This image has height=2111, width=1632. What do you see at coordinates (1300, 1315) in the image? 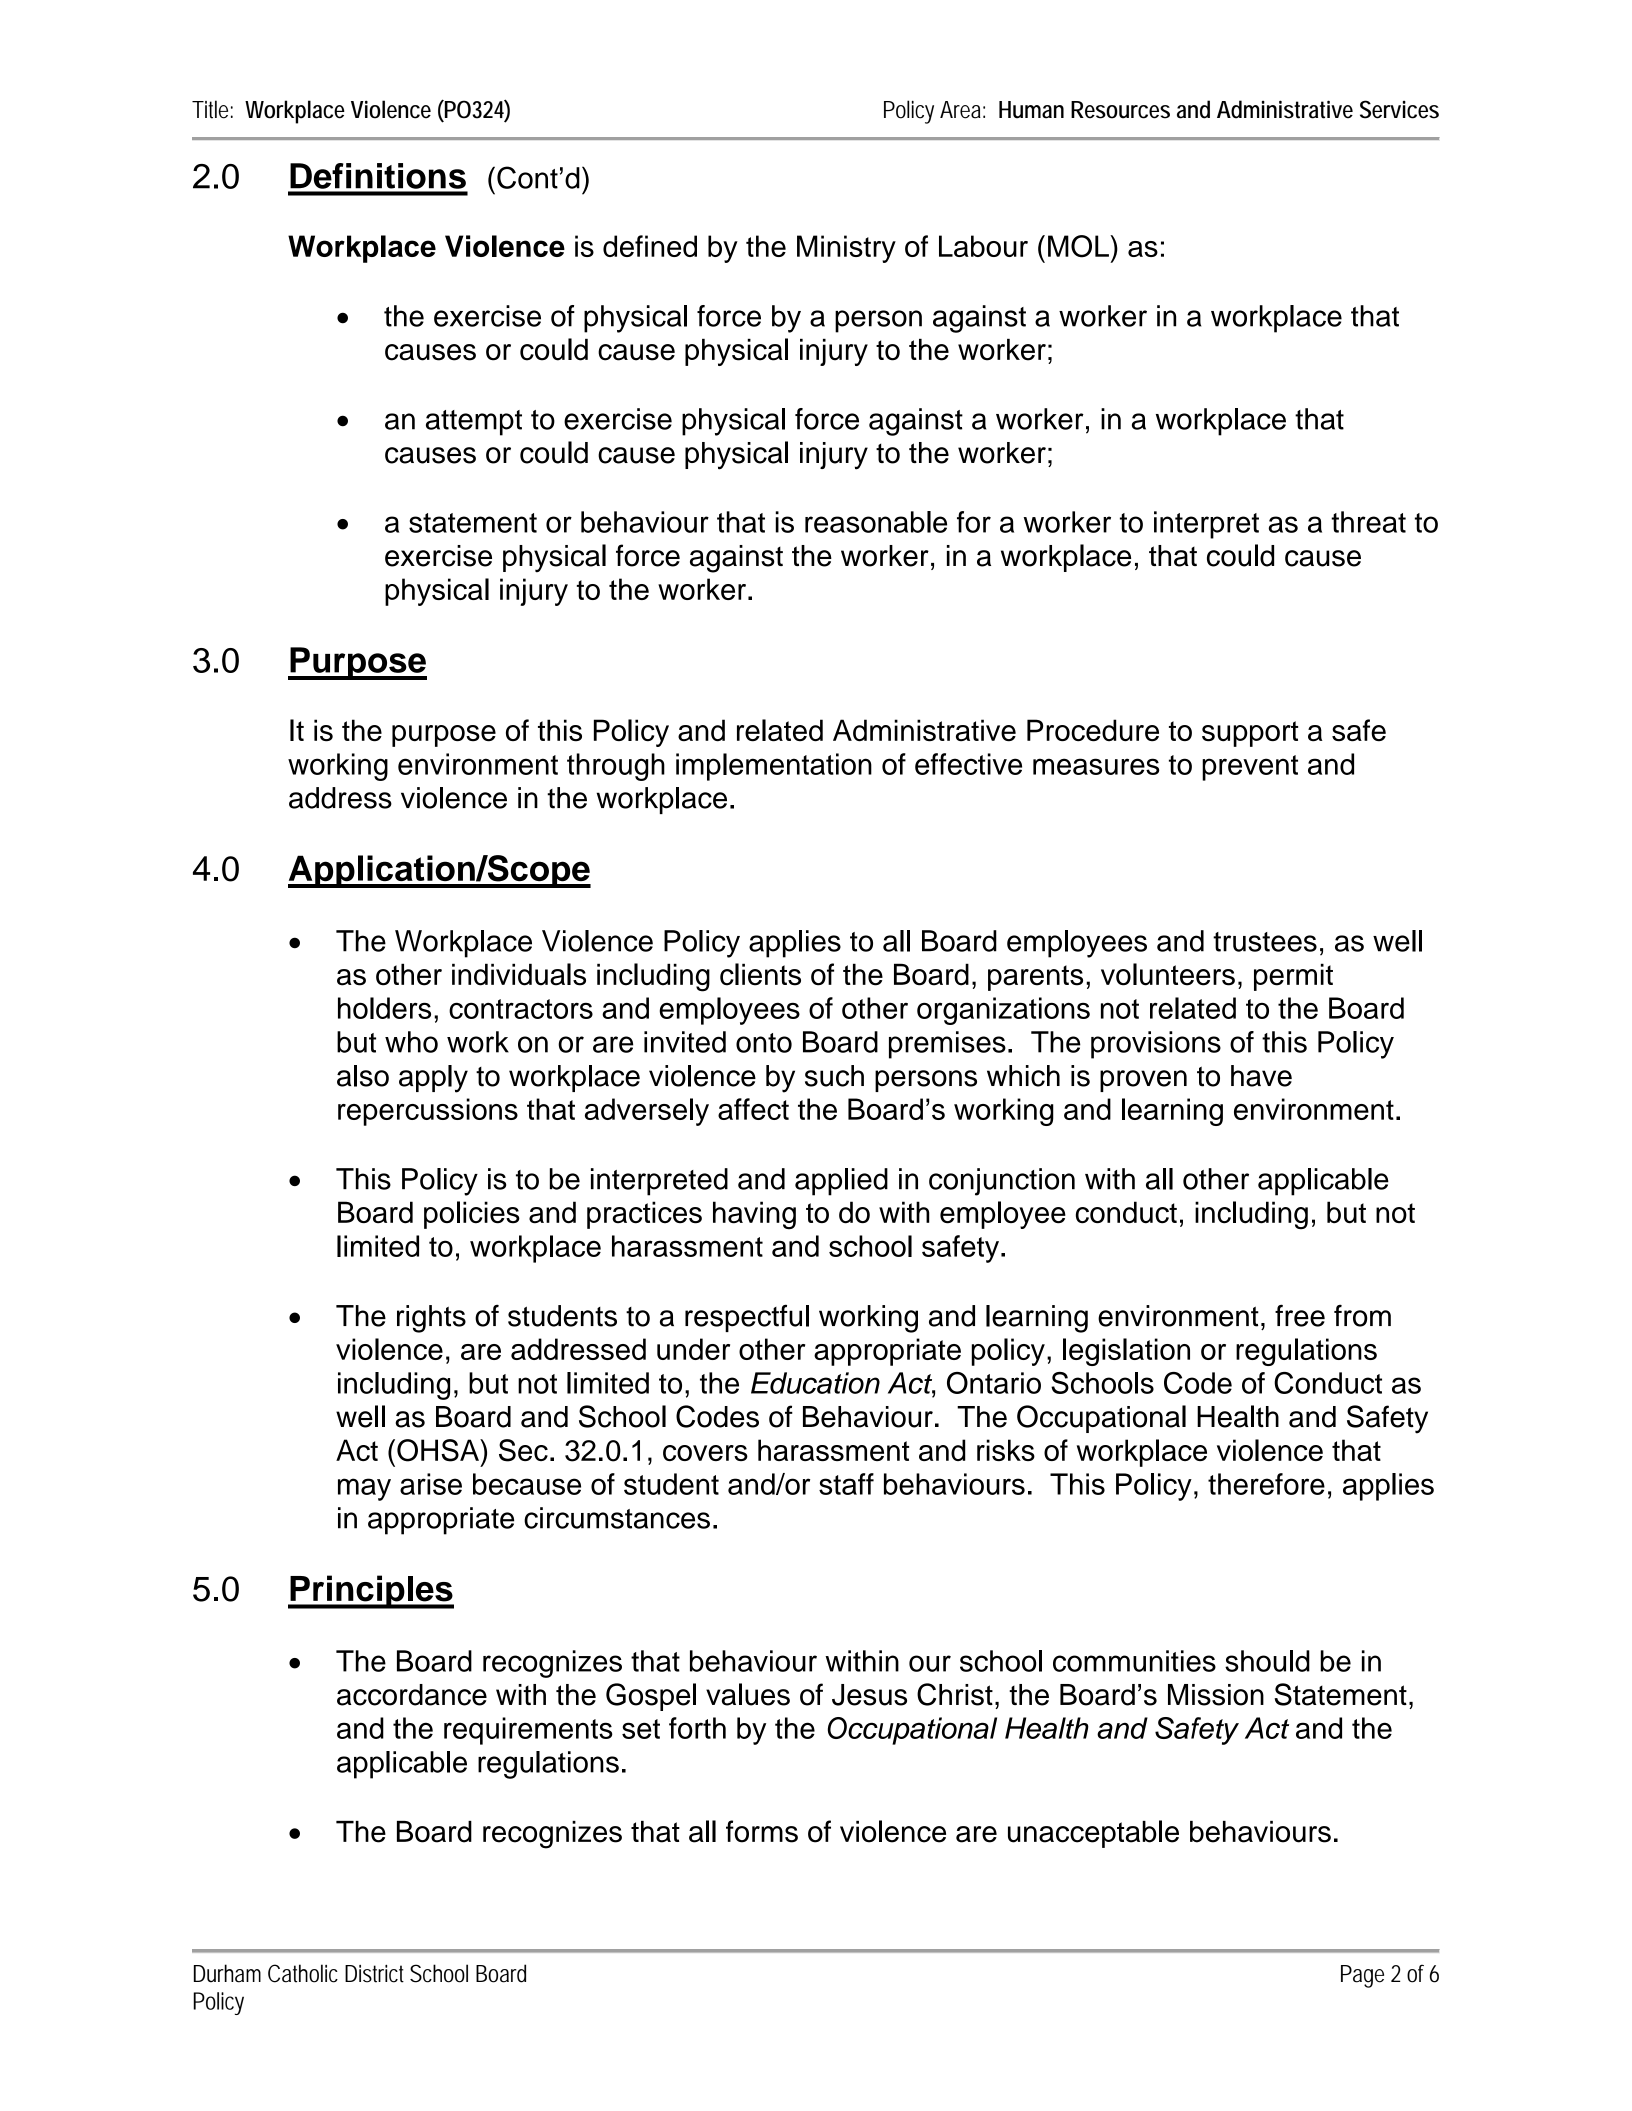
I see `free` at bounding box center [1300, 1315].
